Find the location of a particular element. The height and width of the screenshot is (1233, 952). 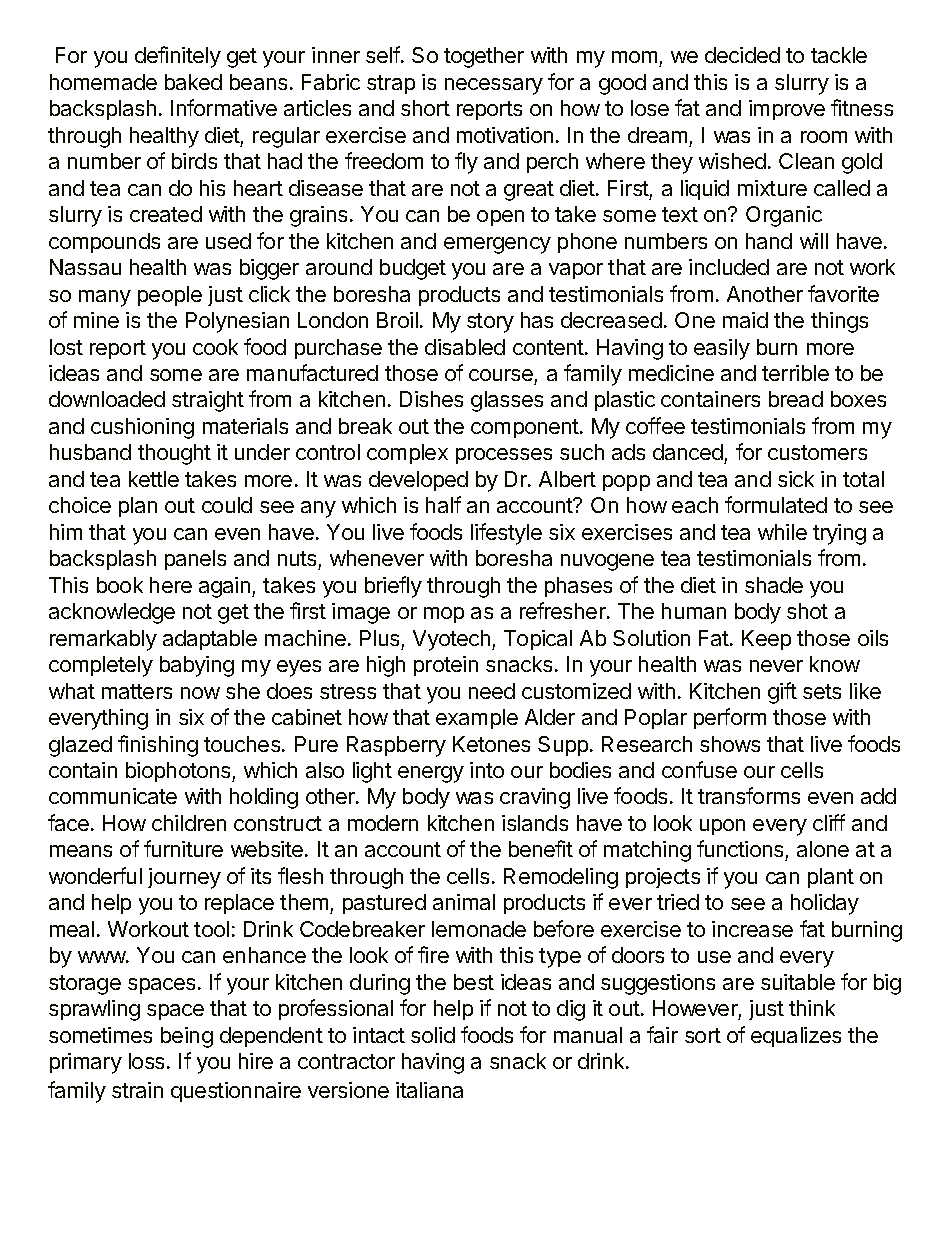

baked is located at coordinates (193, 82).
